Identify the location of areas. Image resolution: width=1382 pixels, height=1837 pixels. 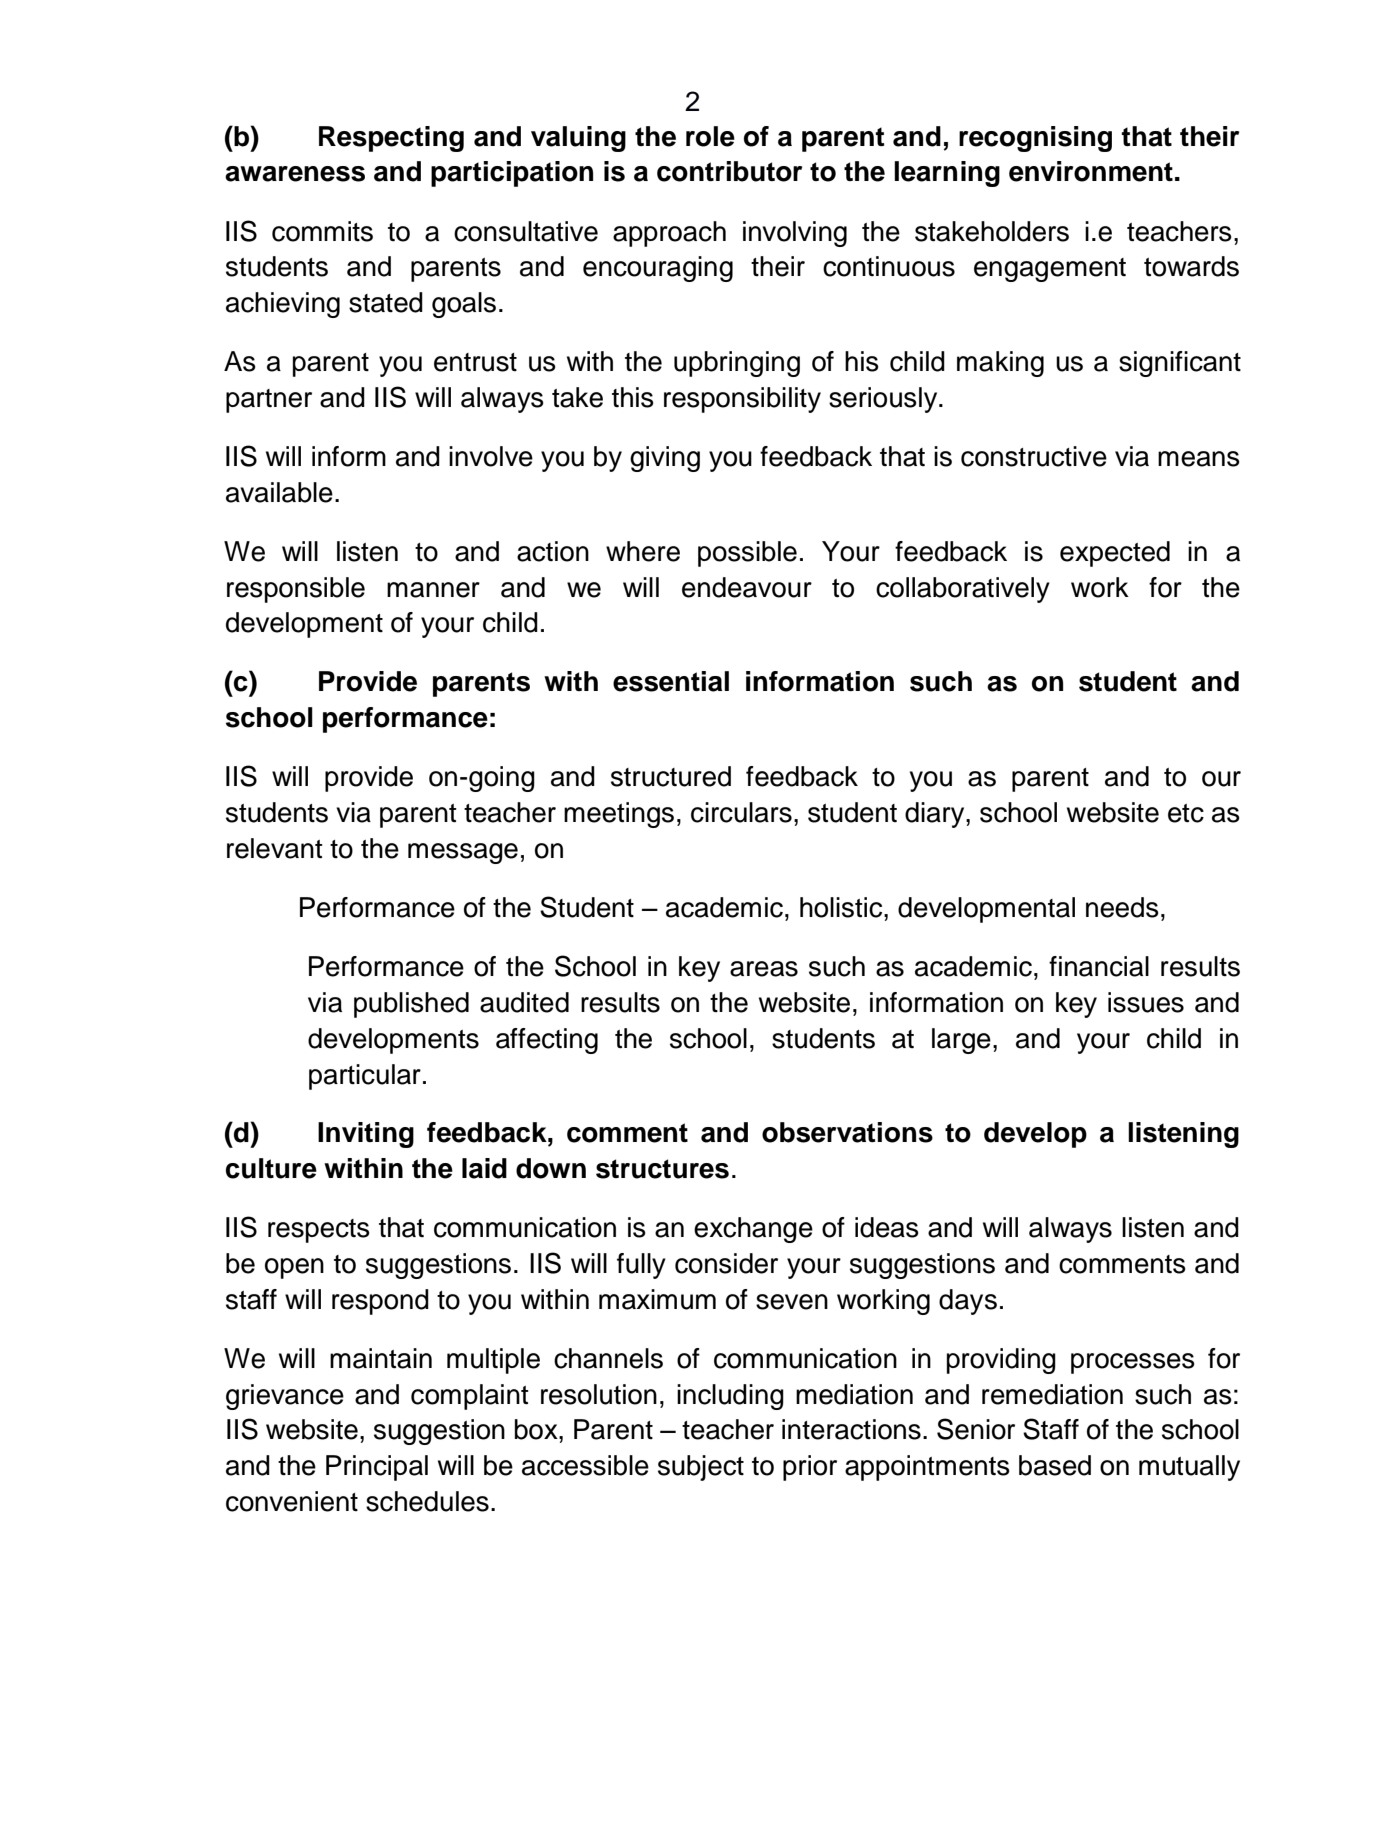
(764, 969).
